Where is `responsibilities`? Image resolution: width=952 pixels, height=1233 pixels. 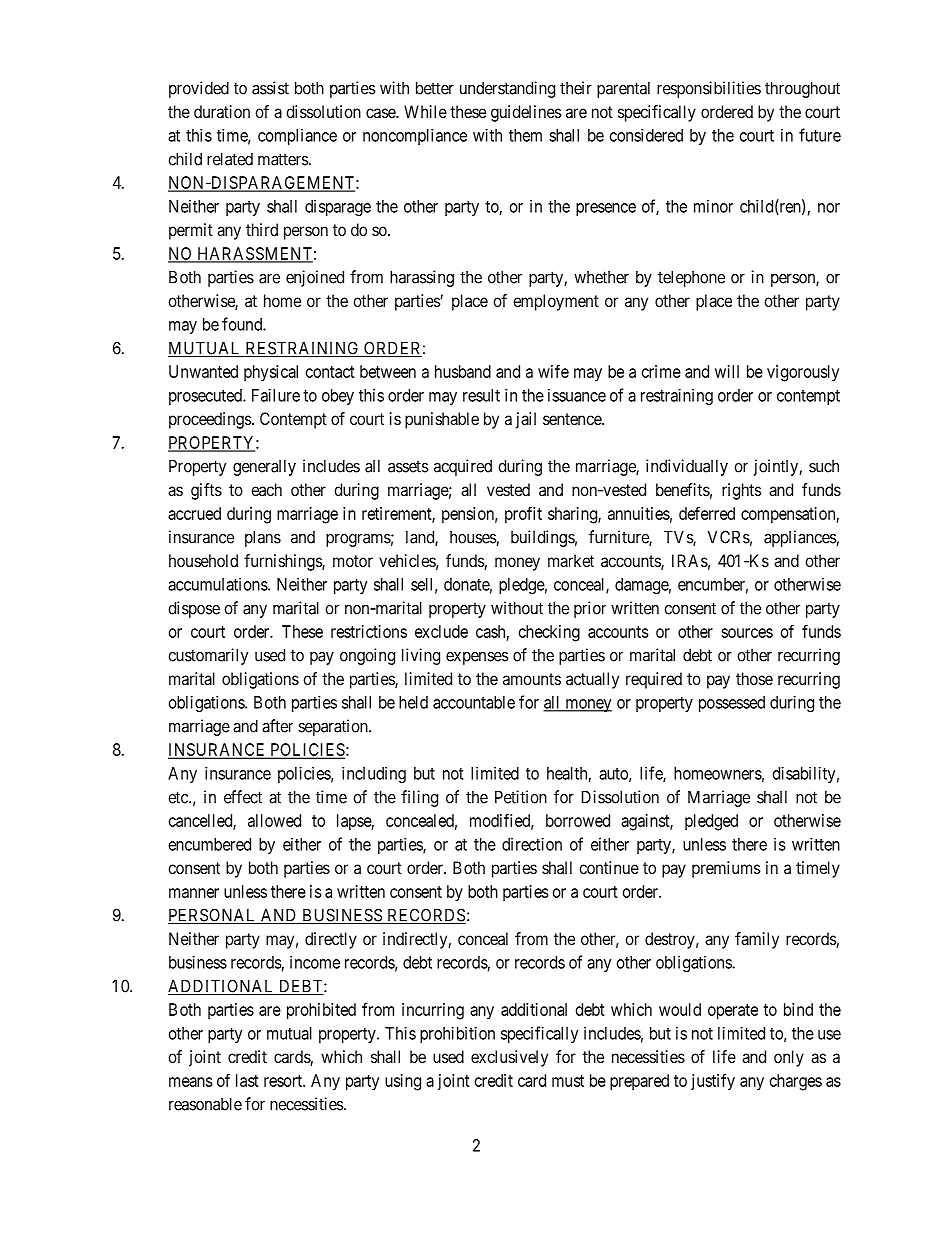 responsibilities is located at coordinates (709, 89).
